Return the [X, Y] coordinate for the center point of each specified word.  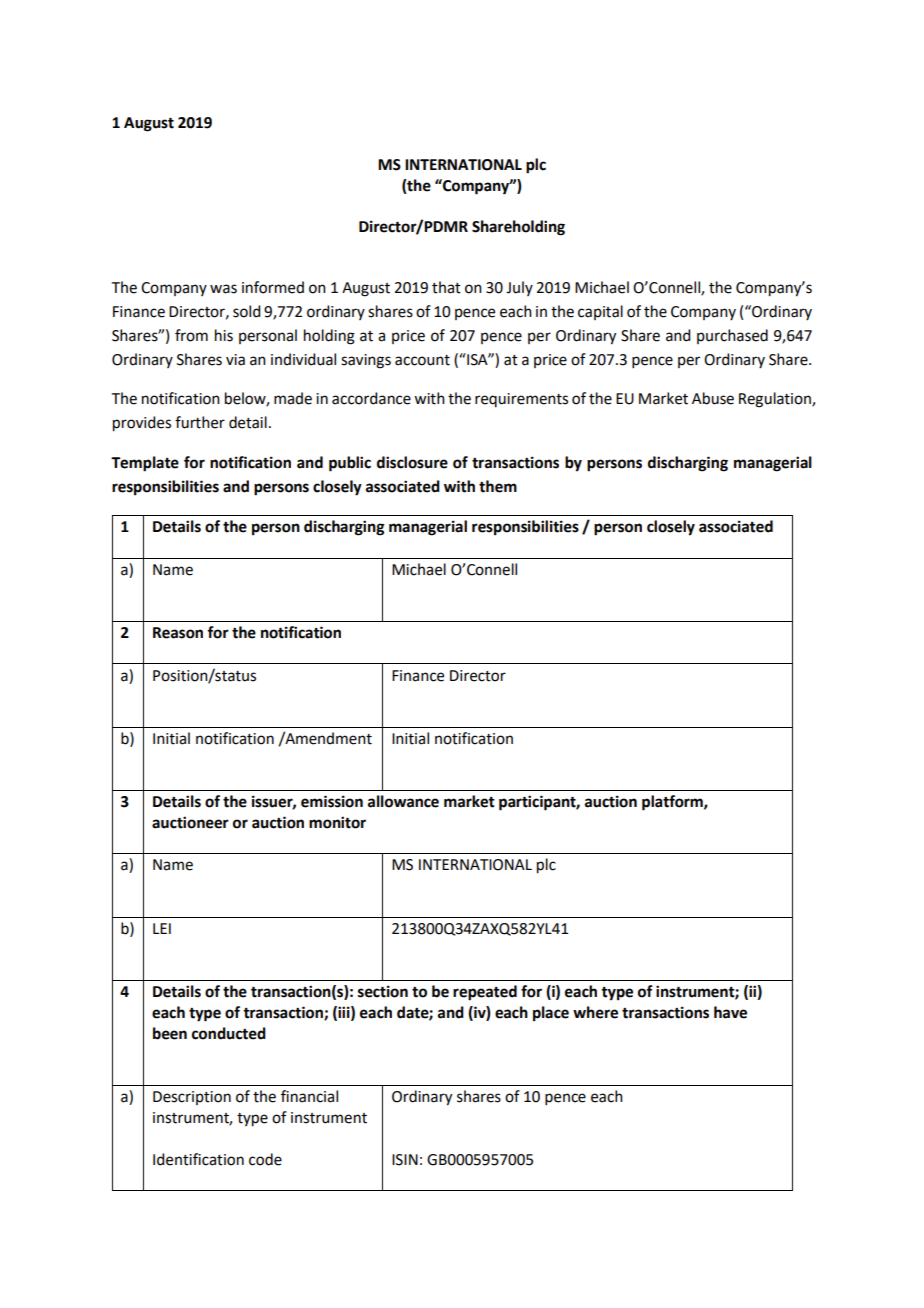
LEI [162, 928]
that [446, 287]
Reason [178, 633]
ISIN [405, 1160]
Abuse [713, 398]
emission [332, 801]
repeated [485, 993]
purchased [732, 336]
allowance [403, 801]
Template [145, 464]
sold [246, 311]
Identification [198, 1159]
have [730, 1012]
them [498, 486]
